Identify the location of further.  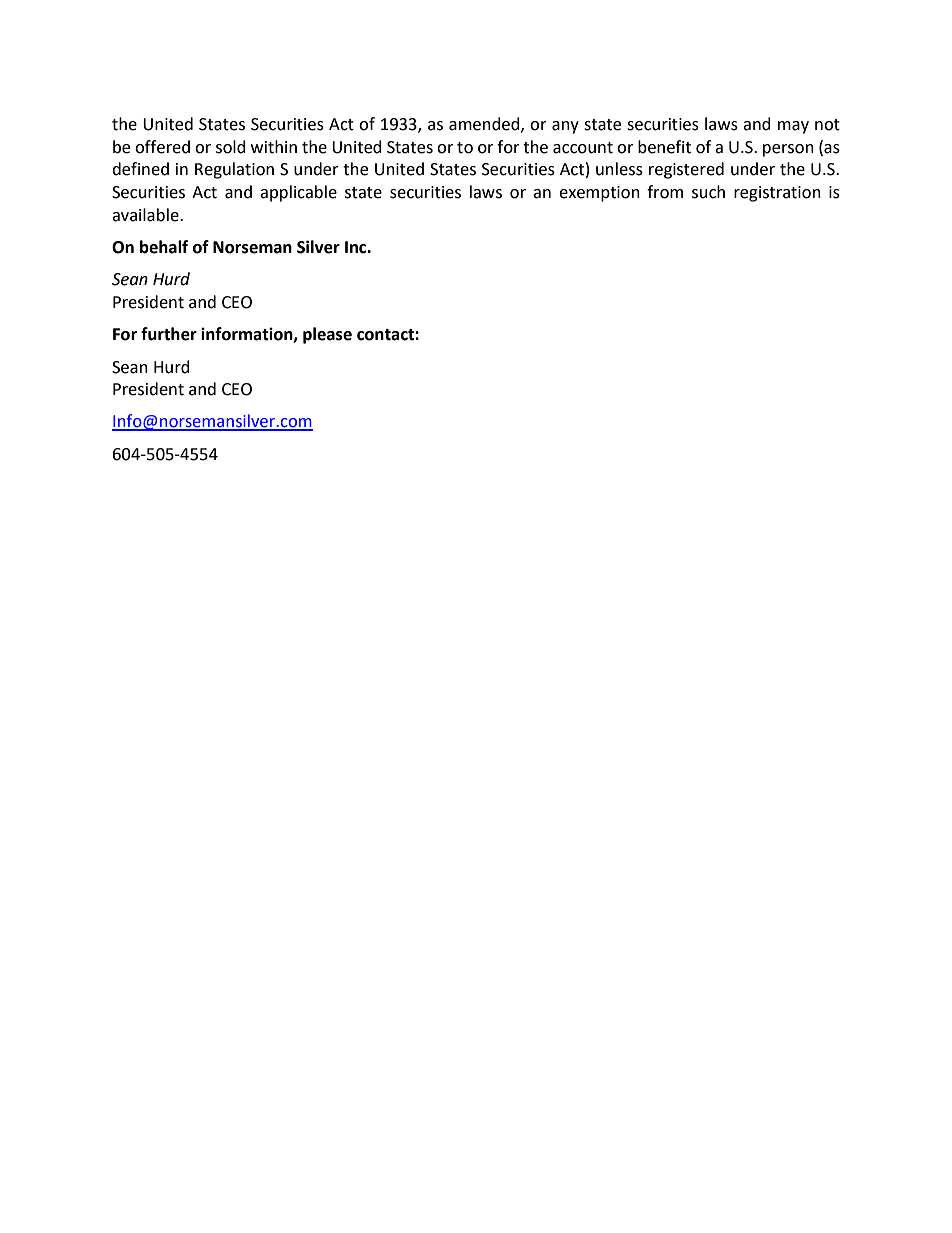
(169, 334).
